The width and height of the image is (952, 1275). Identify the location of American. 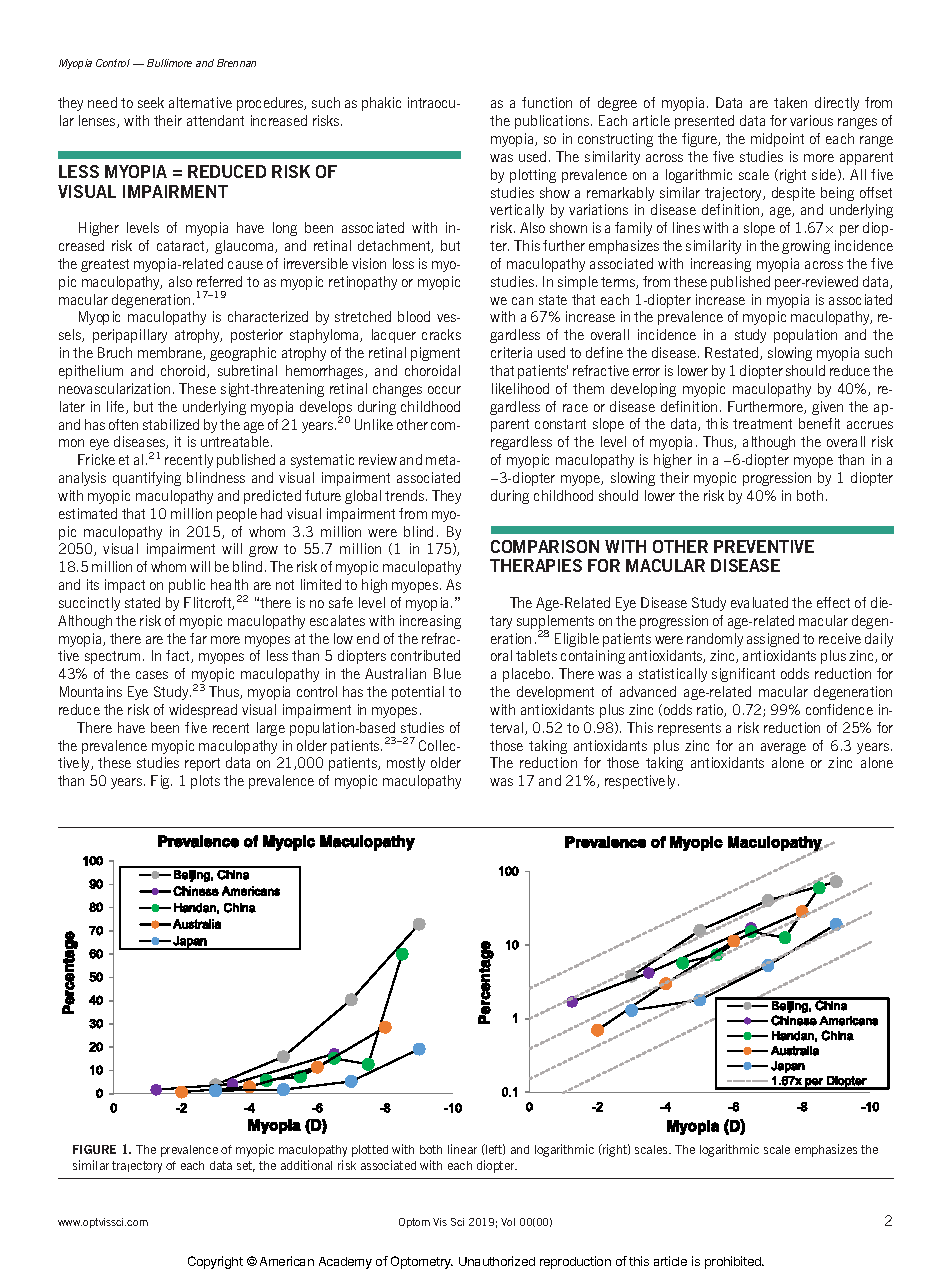
(287, 1261).
